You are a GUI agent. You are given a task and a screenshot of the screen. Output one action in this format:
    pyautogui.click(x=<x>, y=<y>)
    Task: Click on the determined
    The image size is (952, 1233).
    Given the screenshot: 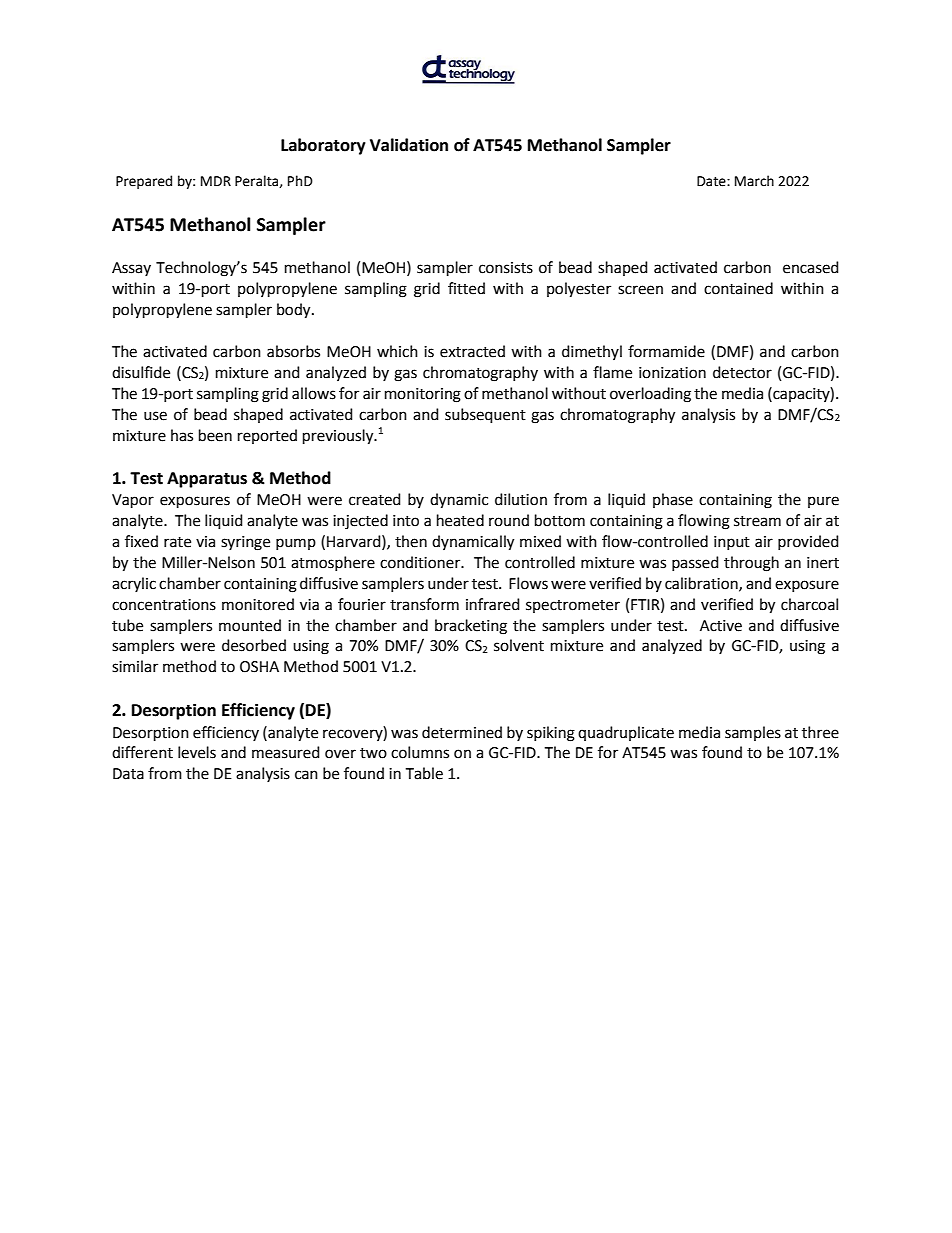 What is the action you would take?
    pyautogui.click(x=462, y=732)
